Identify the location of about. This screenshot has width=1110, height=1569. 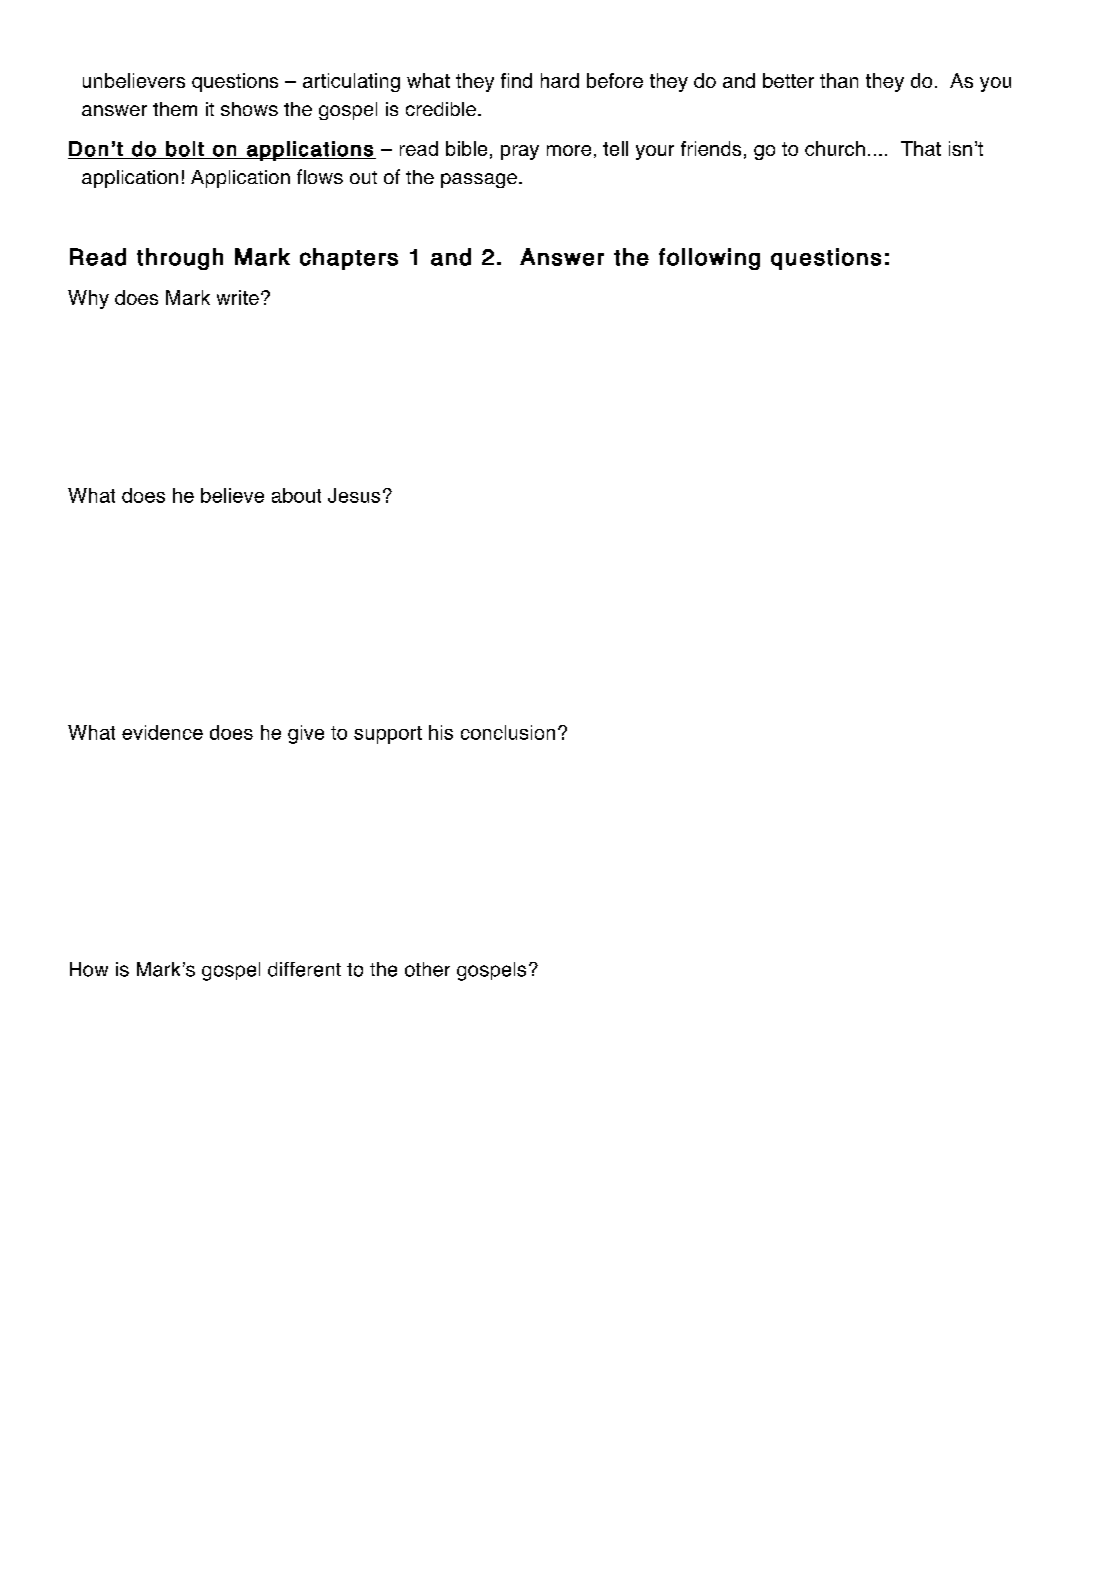
(296, 495).
